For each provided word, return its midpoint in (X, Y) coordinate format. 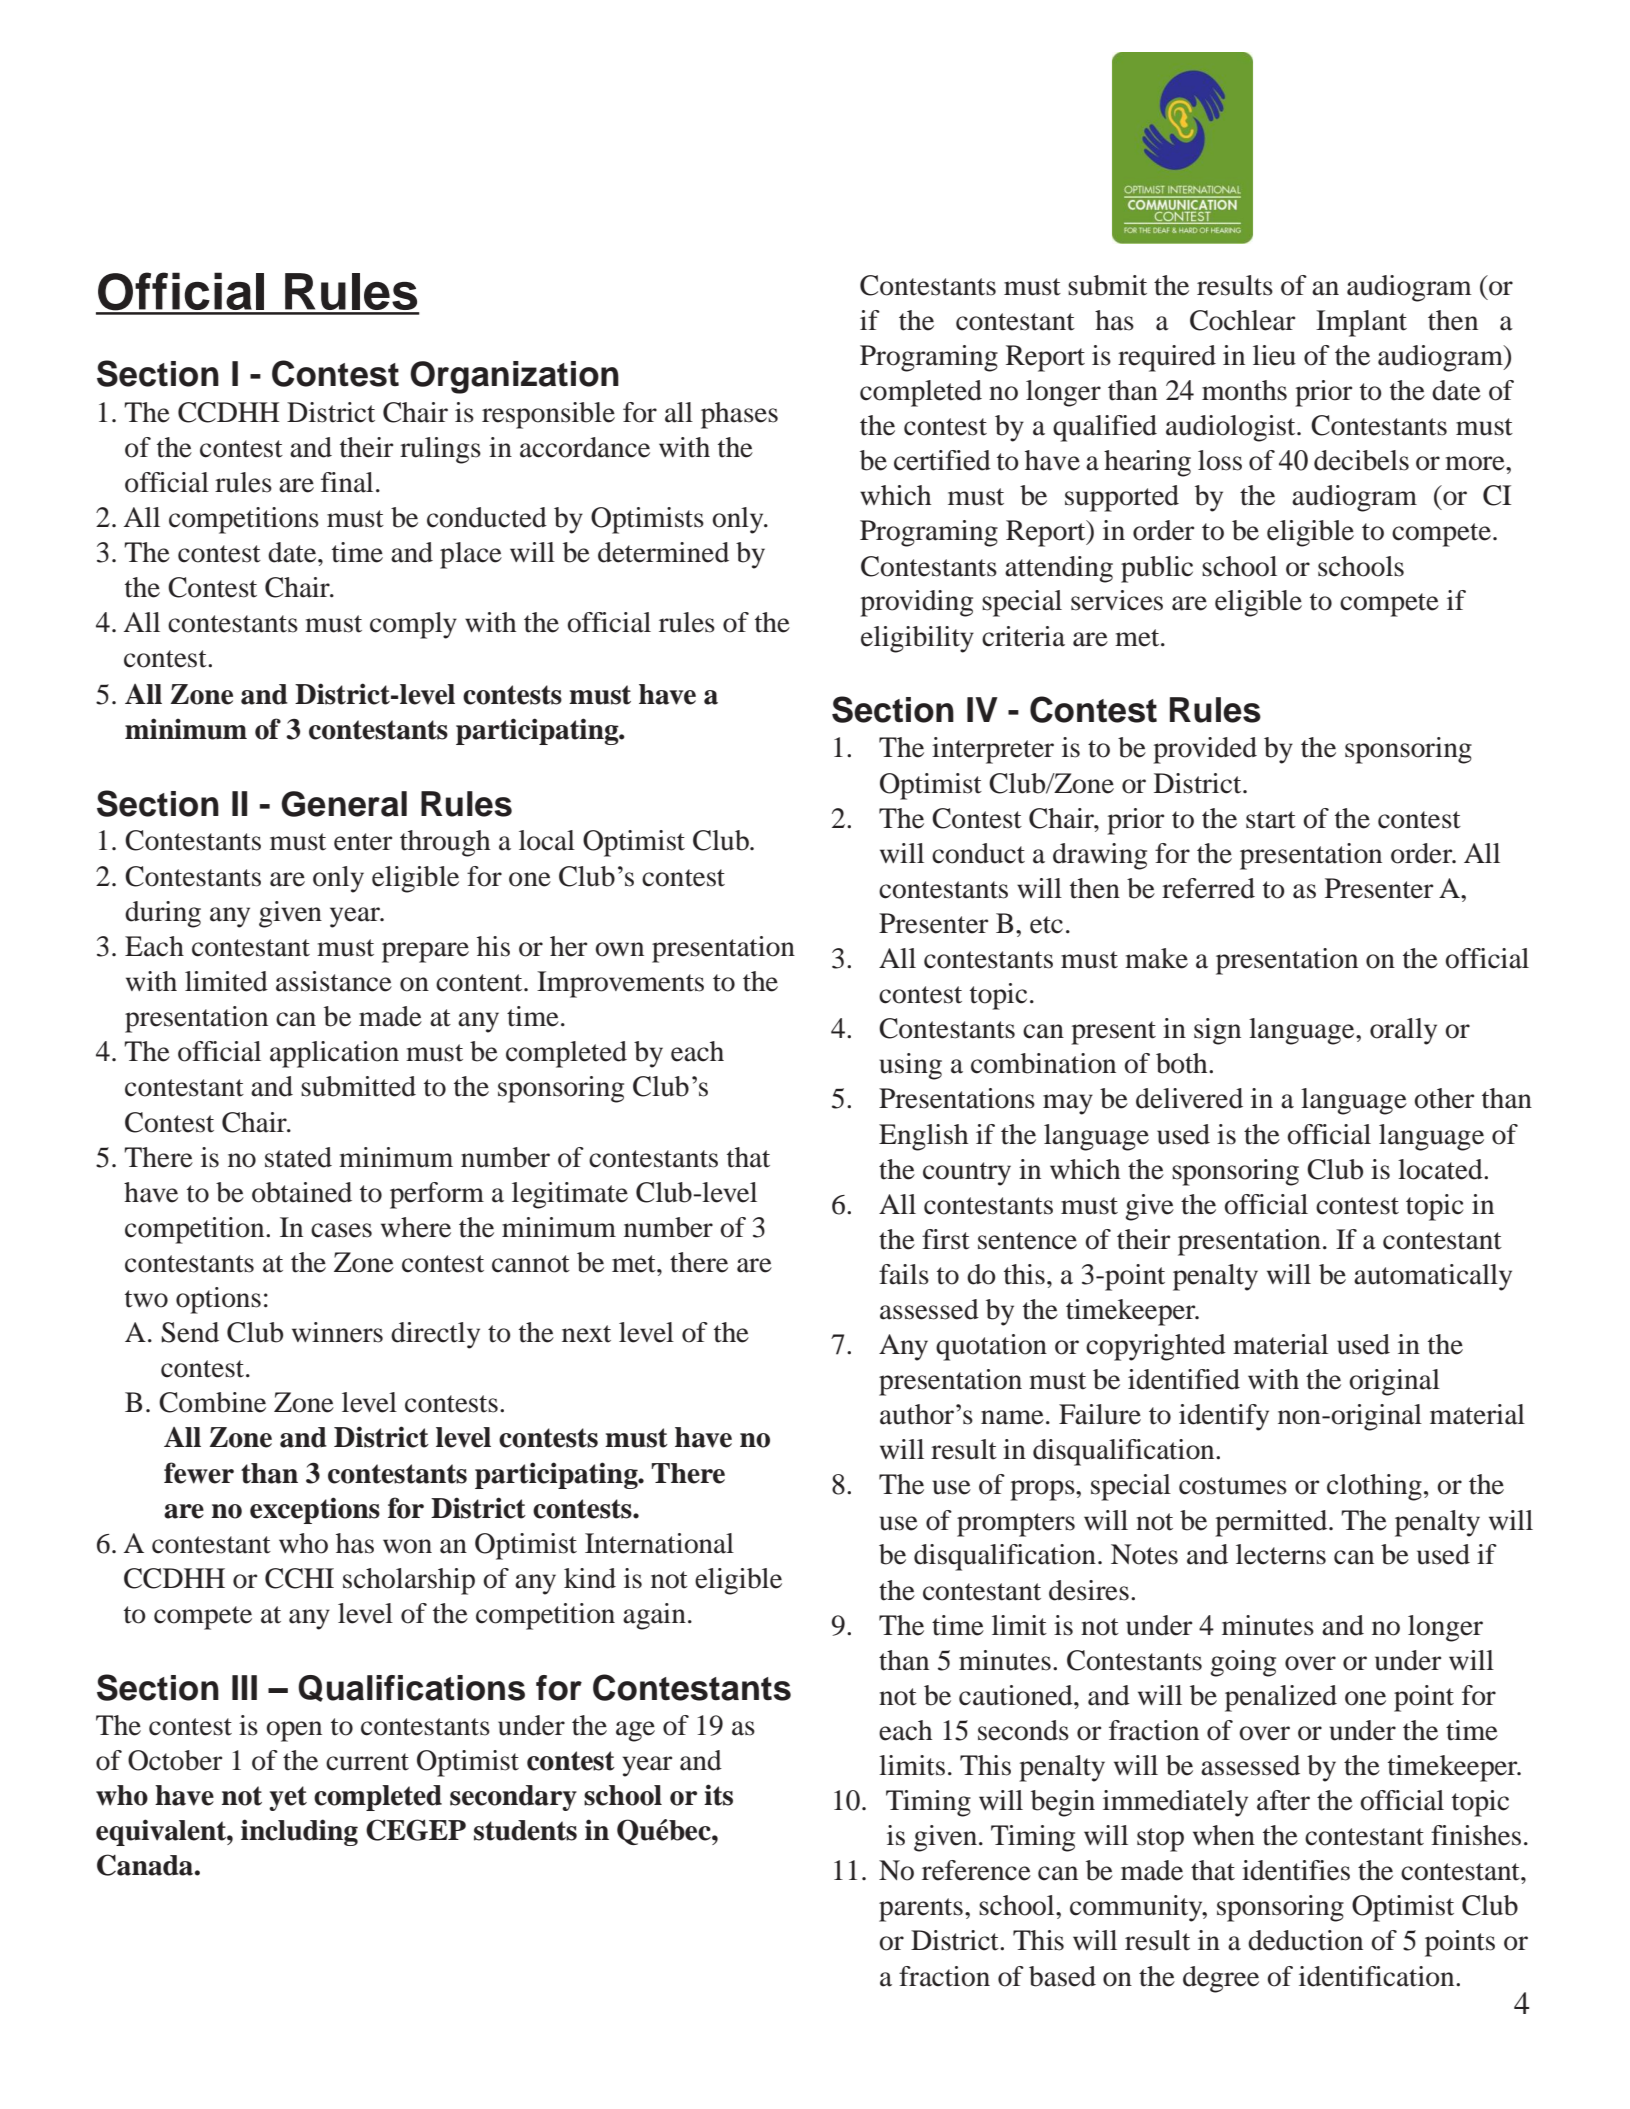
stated (298, 1157)
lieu (1274, 355)
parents (921, 1910)
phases (739, 415)
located (1441, 1169)
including (299, 1832)
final (347, 482)
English (923, 1137)
